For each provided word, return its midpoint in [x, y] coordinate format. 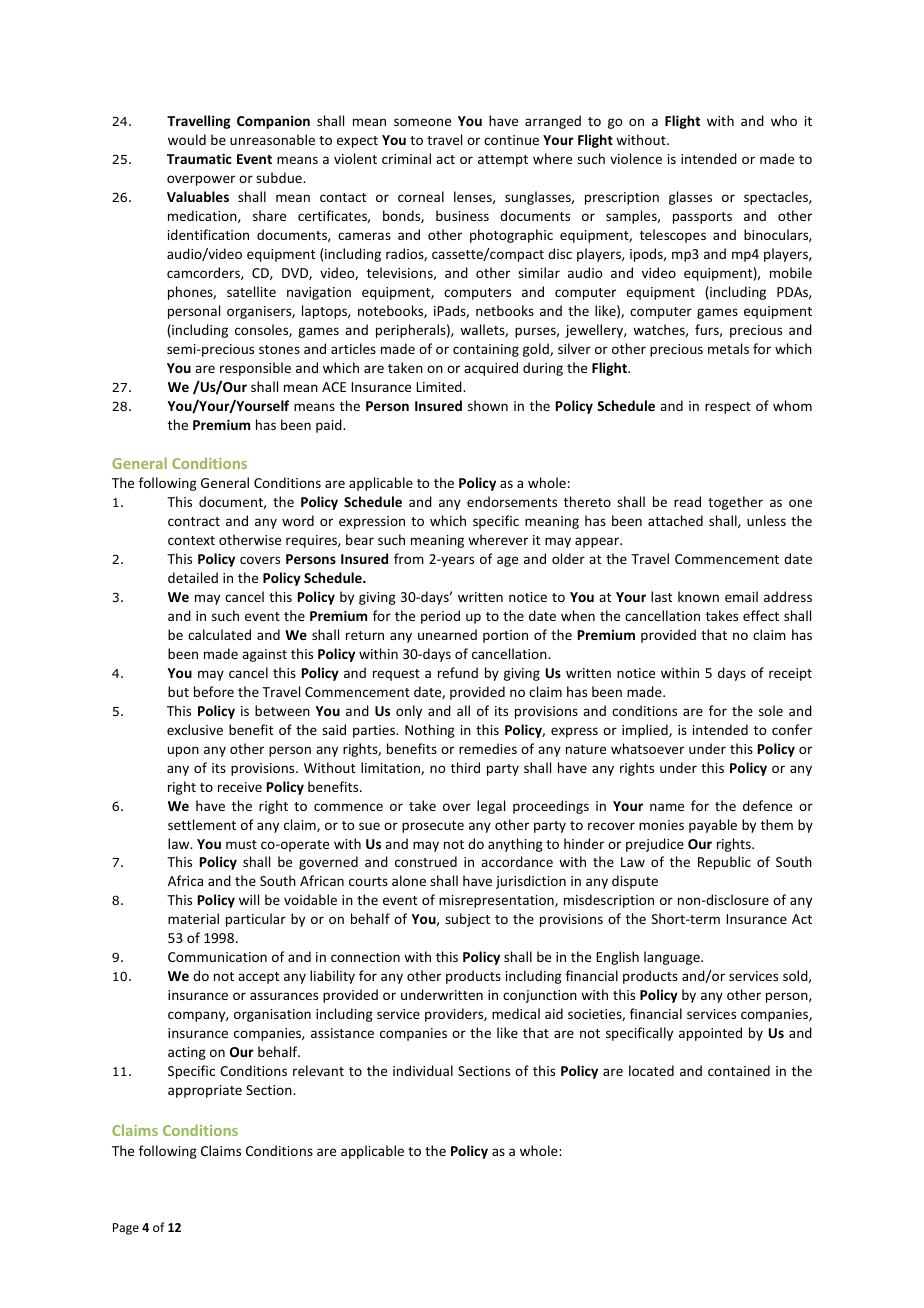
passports [702, 218]
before [214, 691]
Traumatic [199, 158]
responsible [255, 369]
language [673, 958]
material [193, 918]
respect [728, 408]
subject [467, 920]
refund [458, 672]
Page [126, 1229]
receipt [790, 674]
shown [488, 405]
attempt [503, 161]
